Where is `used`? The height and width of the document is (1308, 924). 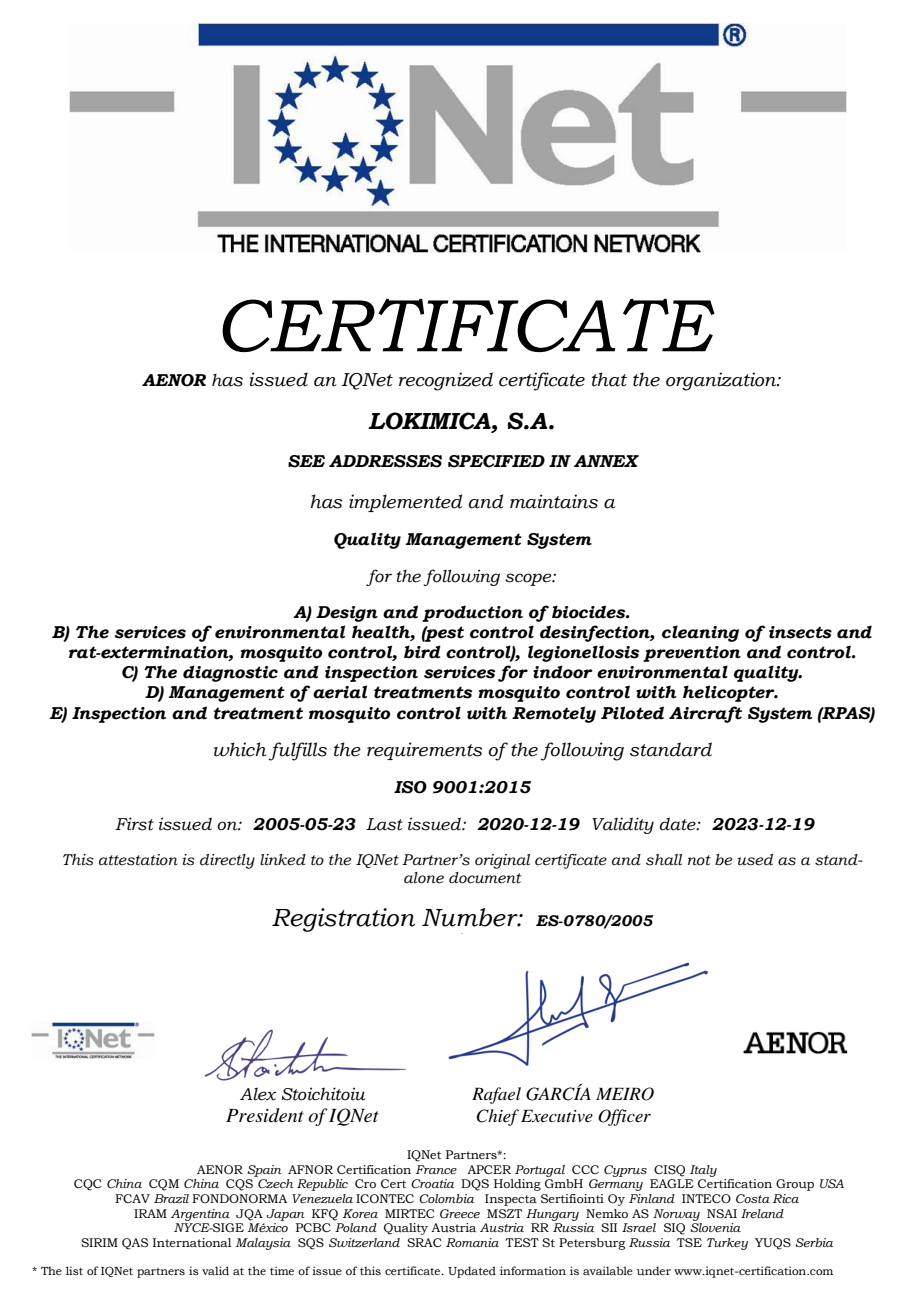
used is located at coordinates (755, 860).
